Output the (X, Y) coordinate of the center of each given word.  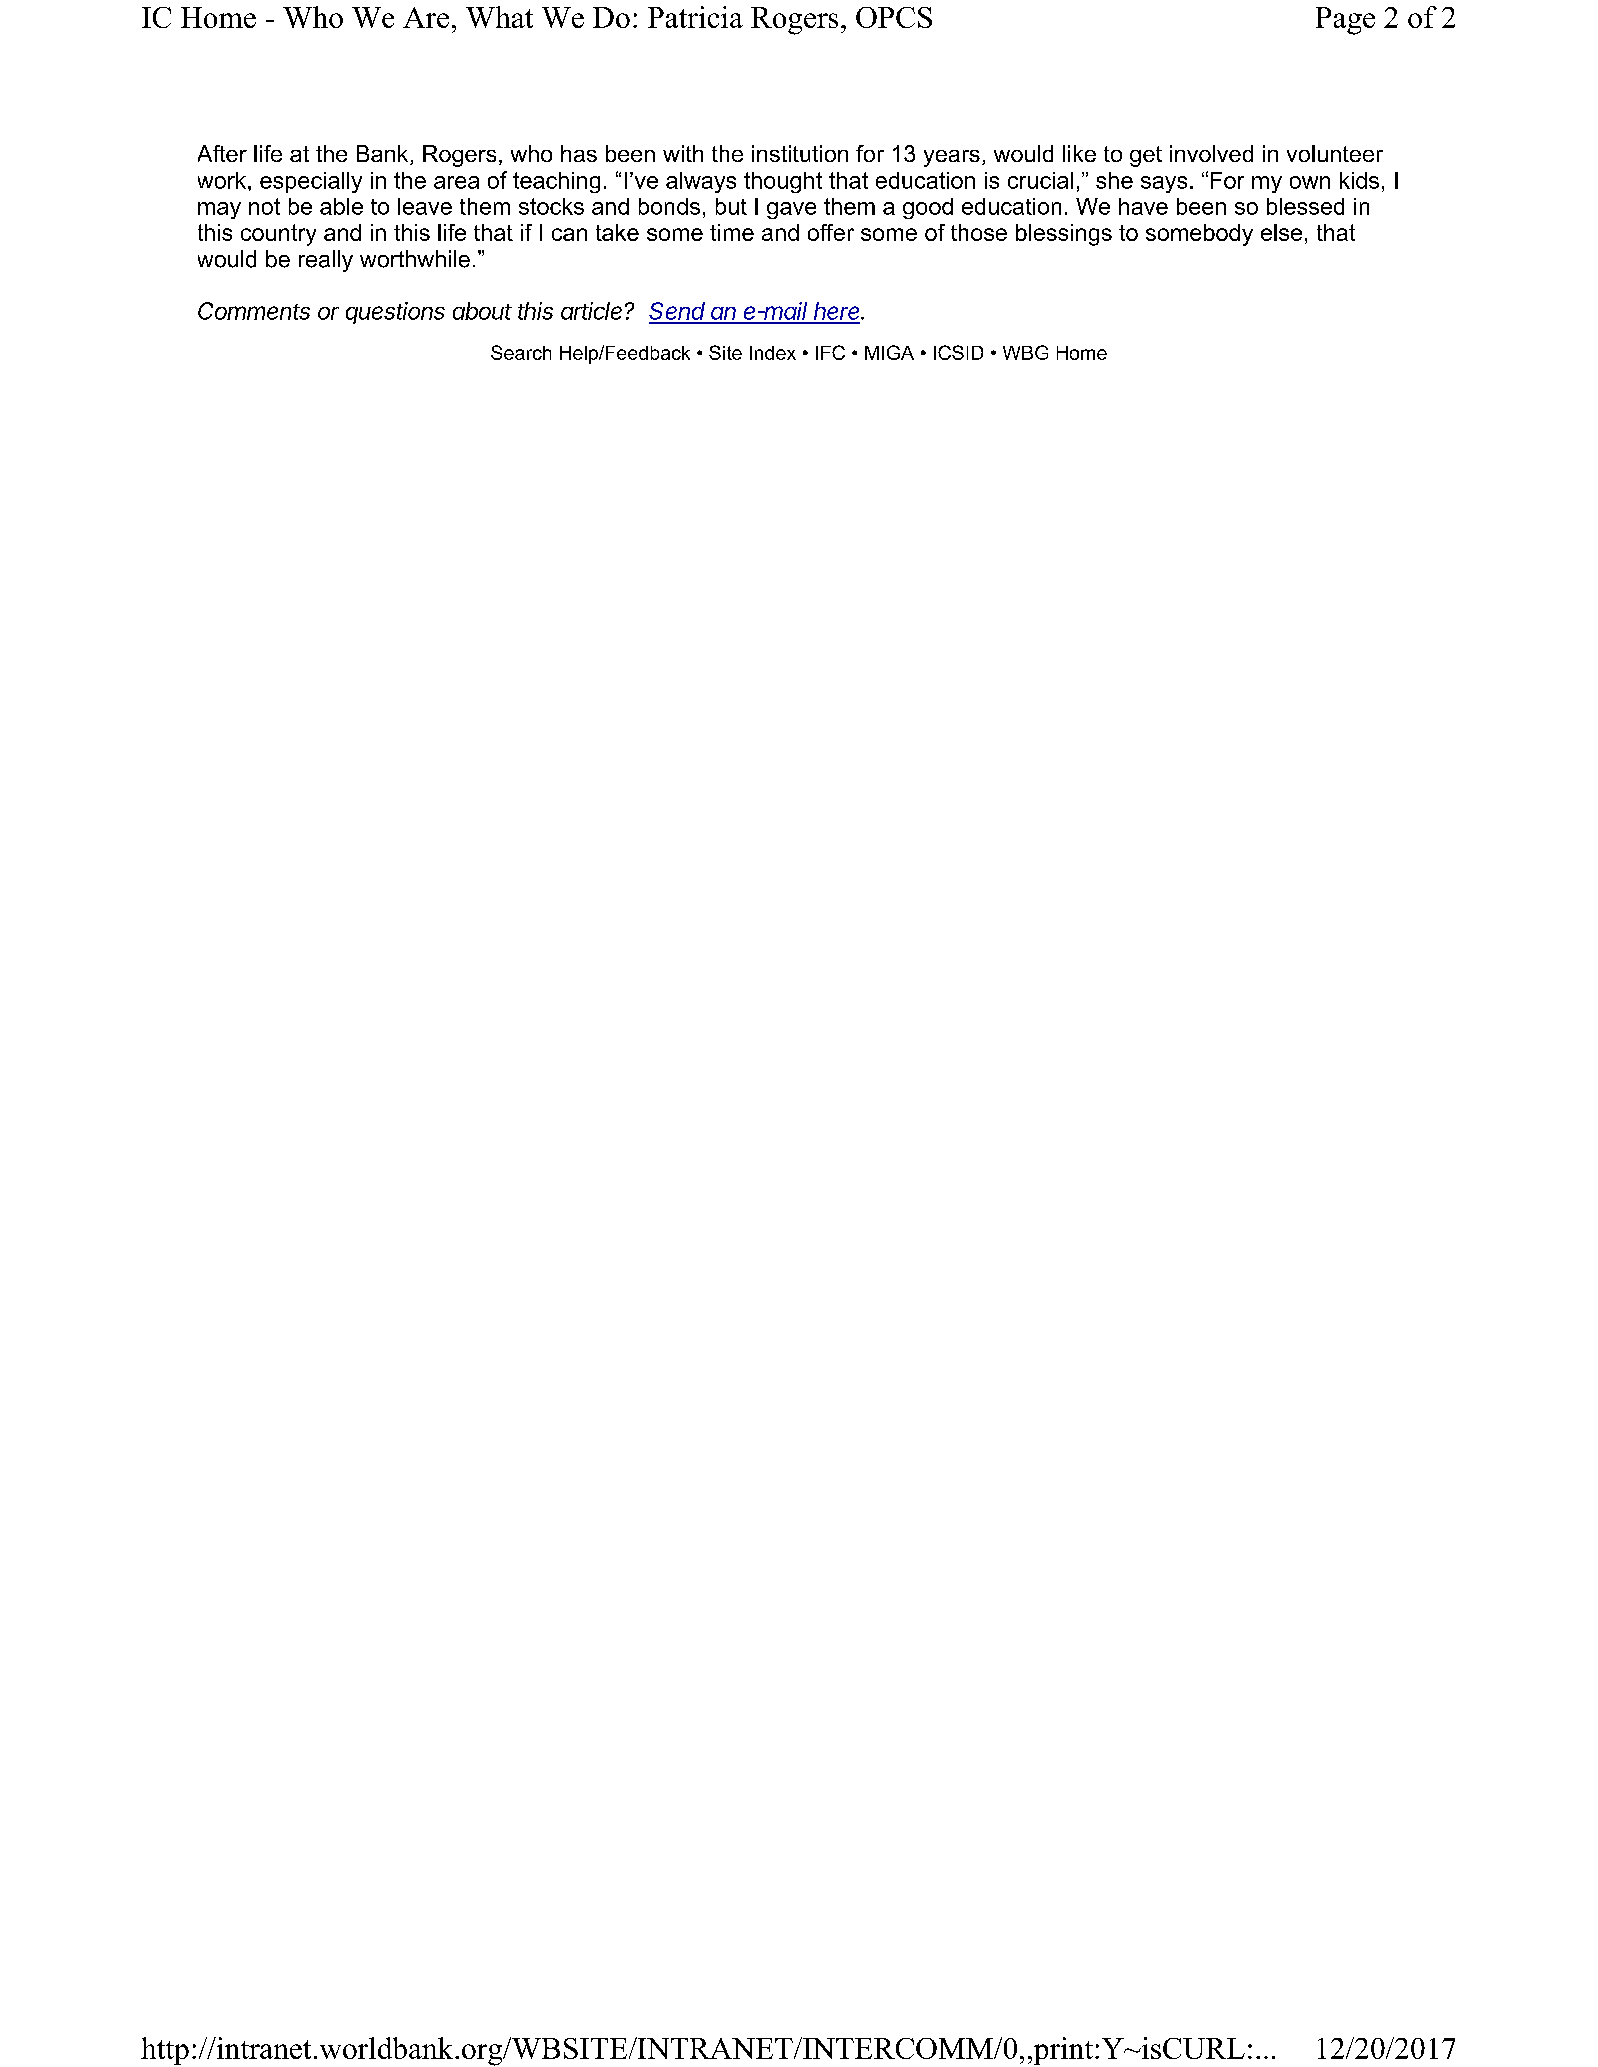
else (1281, 232)
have (1143, 206)
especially (311, 182)
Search (521, 352)
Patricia (695, 17)
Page (1345, 21)
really (326, 261)
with (683, 153)
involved (1211, 153)
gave (791, 210)
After (222, 153)
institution (800, 153)
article (593, 311)
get (1146, 156)
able (341, 206)
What (499, 17)
